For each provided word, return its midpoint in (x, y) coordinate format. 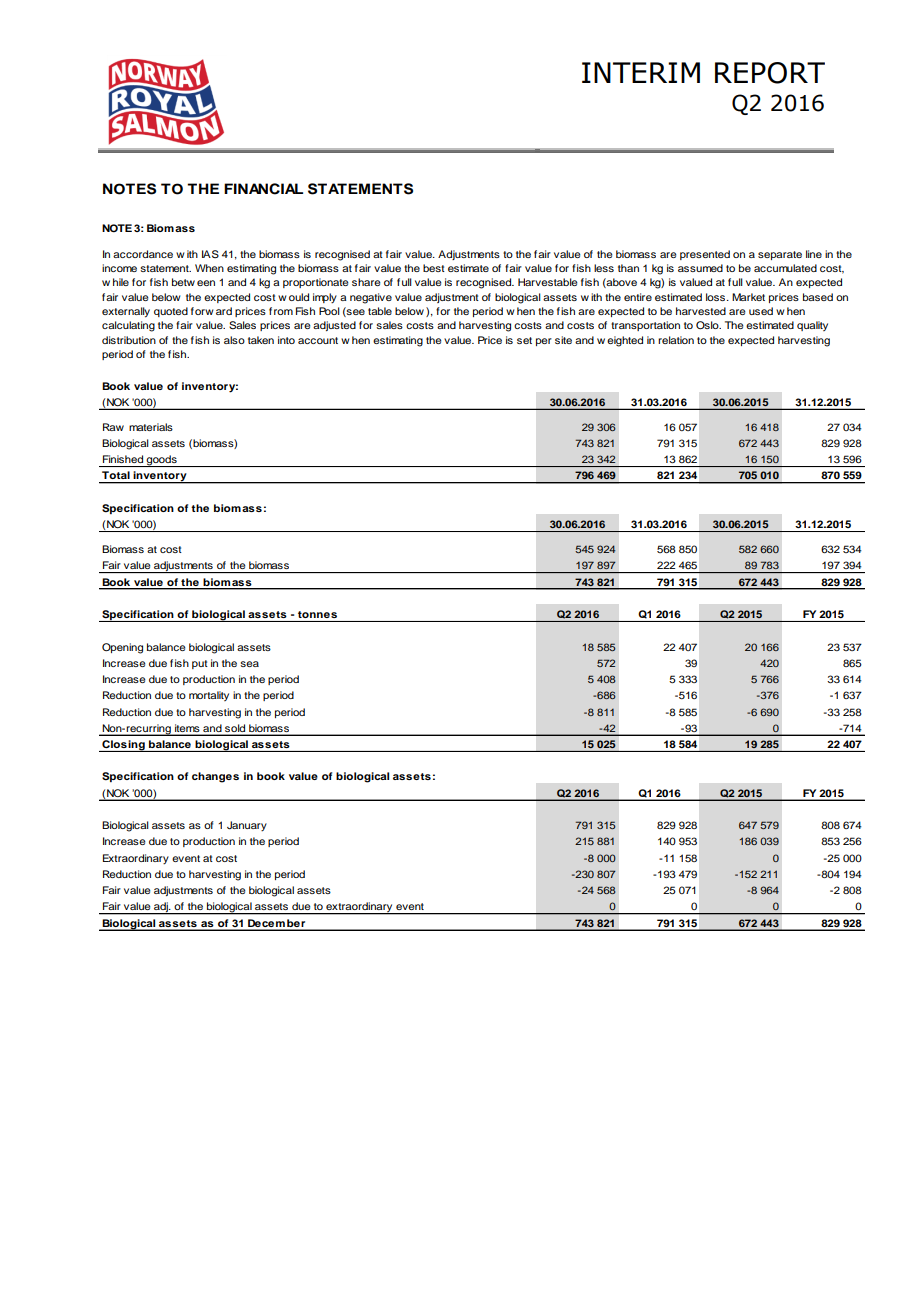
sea (249, 664)
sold (235, 728)
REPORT (770, 73)
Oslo (708, 325)
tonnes (317, 614)
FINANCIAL (263, 189)
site (563, 340)
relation (676, 340)
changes (215, 777)
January (247, 826)
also (234, 340)
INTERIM (641, 72)
